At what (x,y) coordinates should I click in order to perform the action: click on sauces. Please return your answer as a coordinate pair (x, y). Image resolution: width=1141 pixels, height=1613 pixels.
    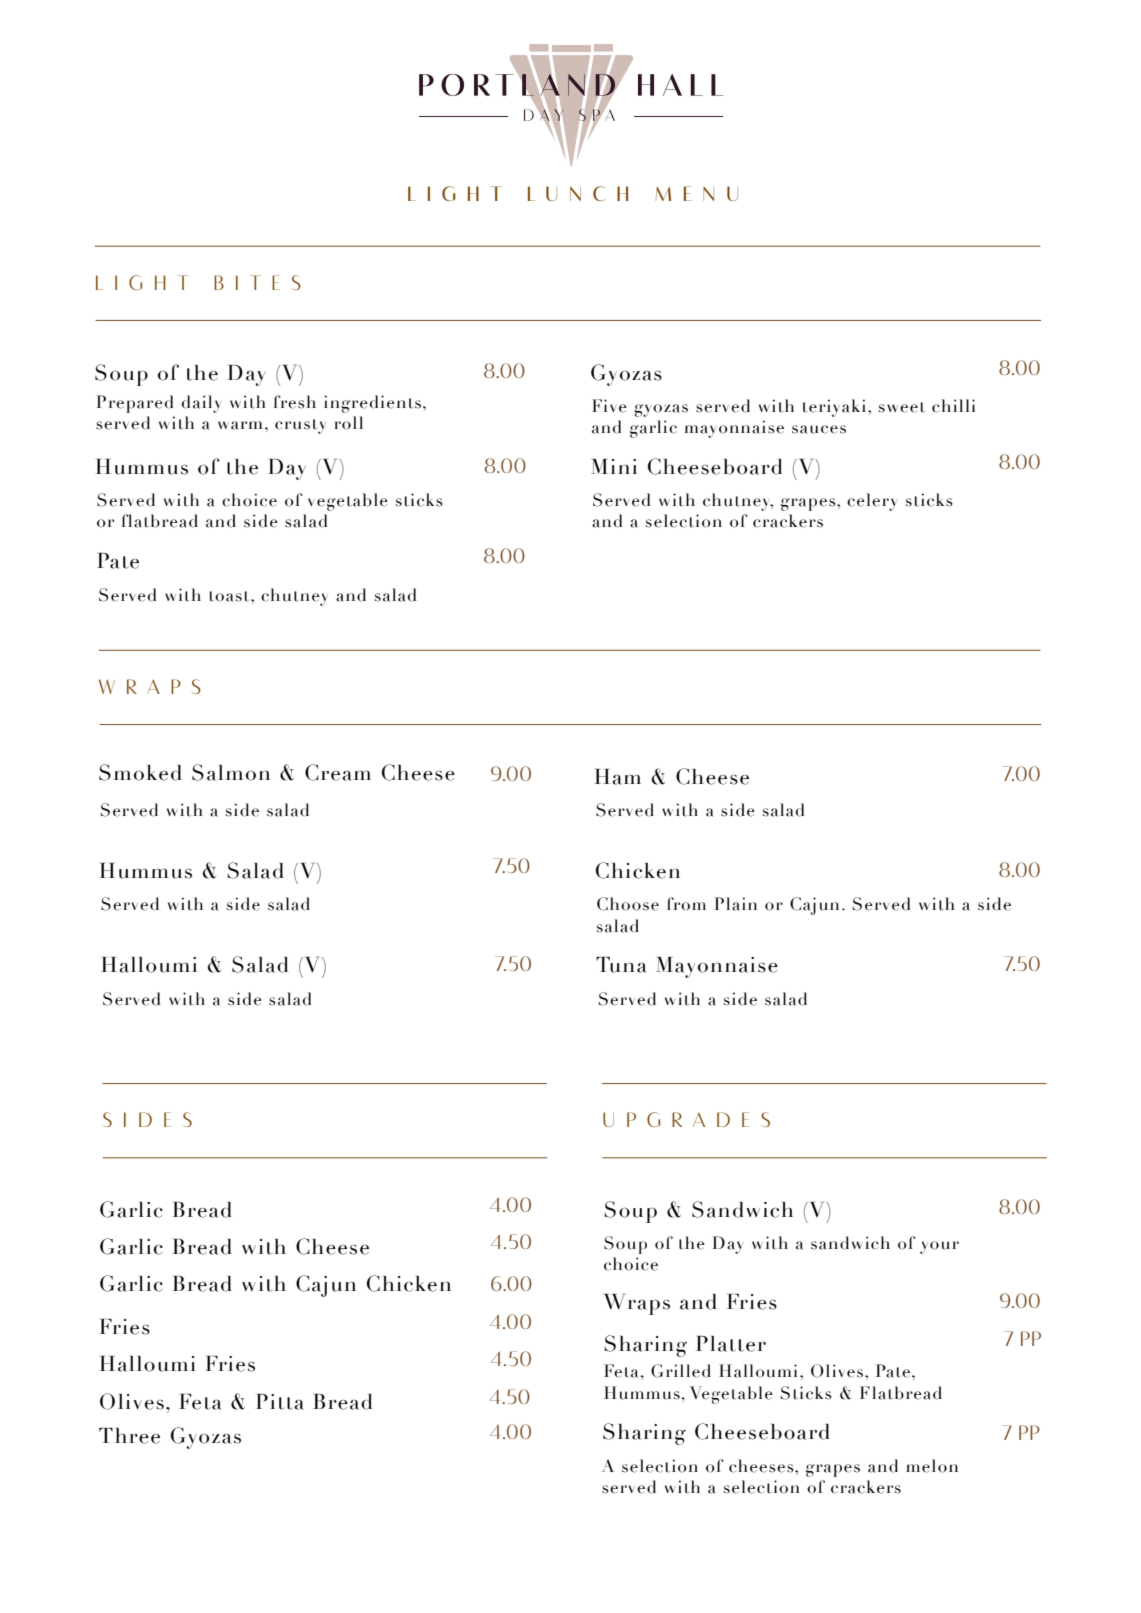
    Looking at the image, I should click on (819, 429).
